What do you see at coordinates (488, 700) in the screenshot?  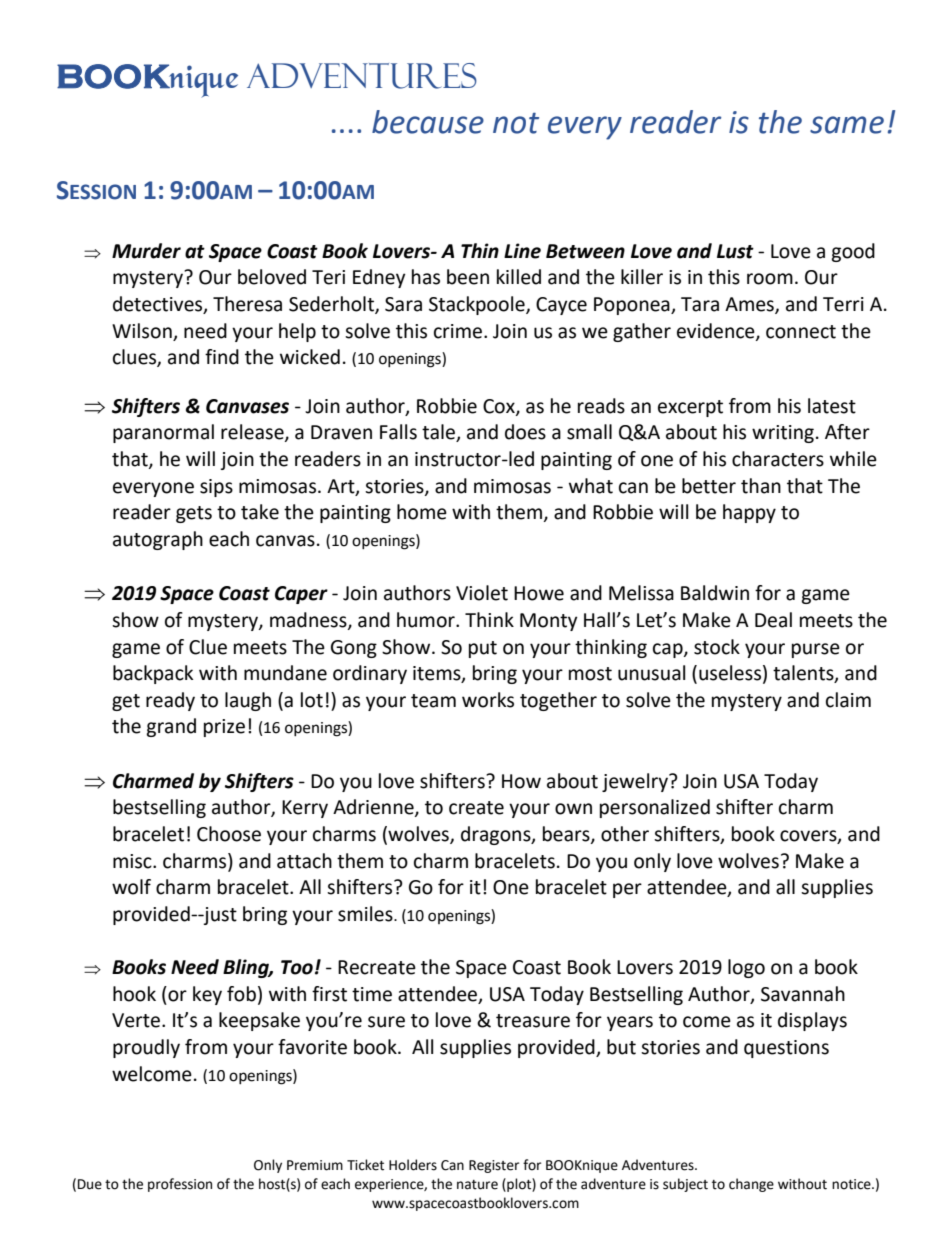 I see `works` at bounding box center [488, 700].
